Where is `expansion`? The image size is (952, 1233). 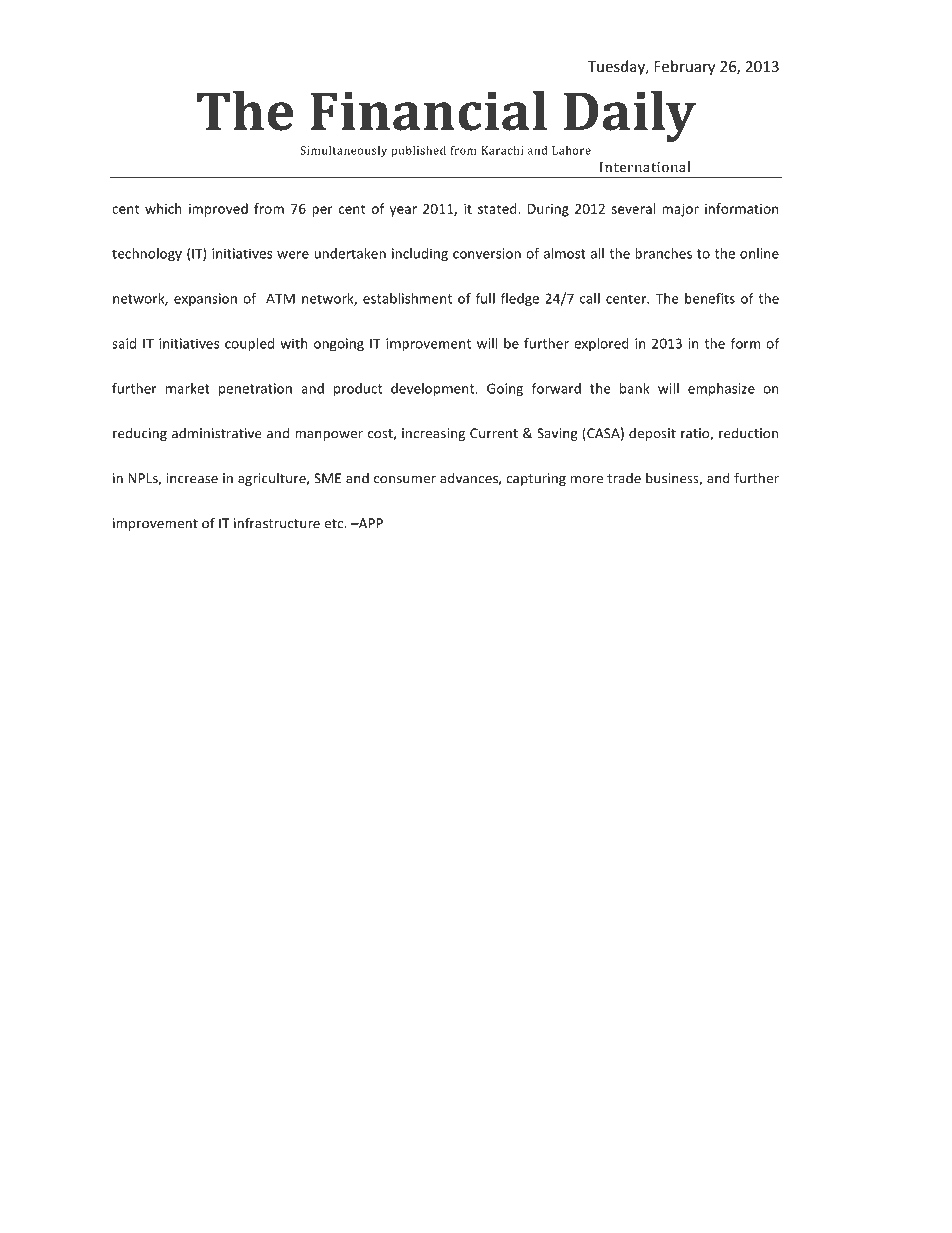
expansion is located at coordinates (205, 299).
